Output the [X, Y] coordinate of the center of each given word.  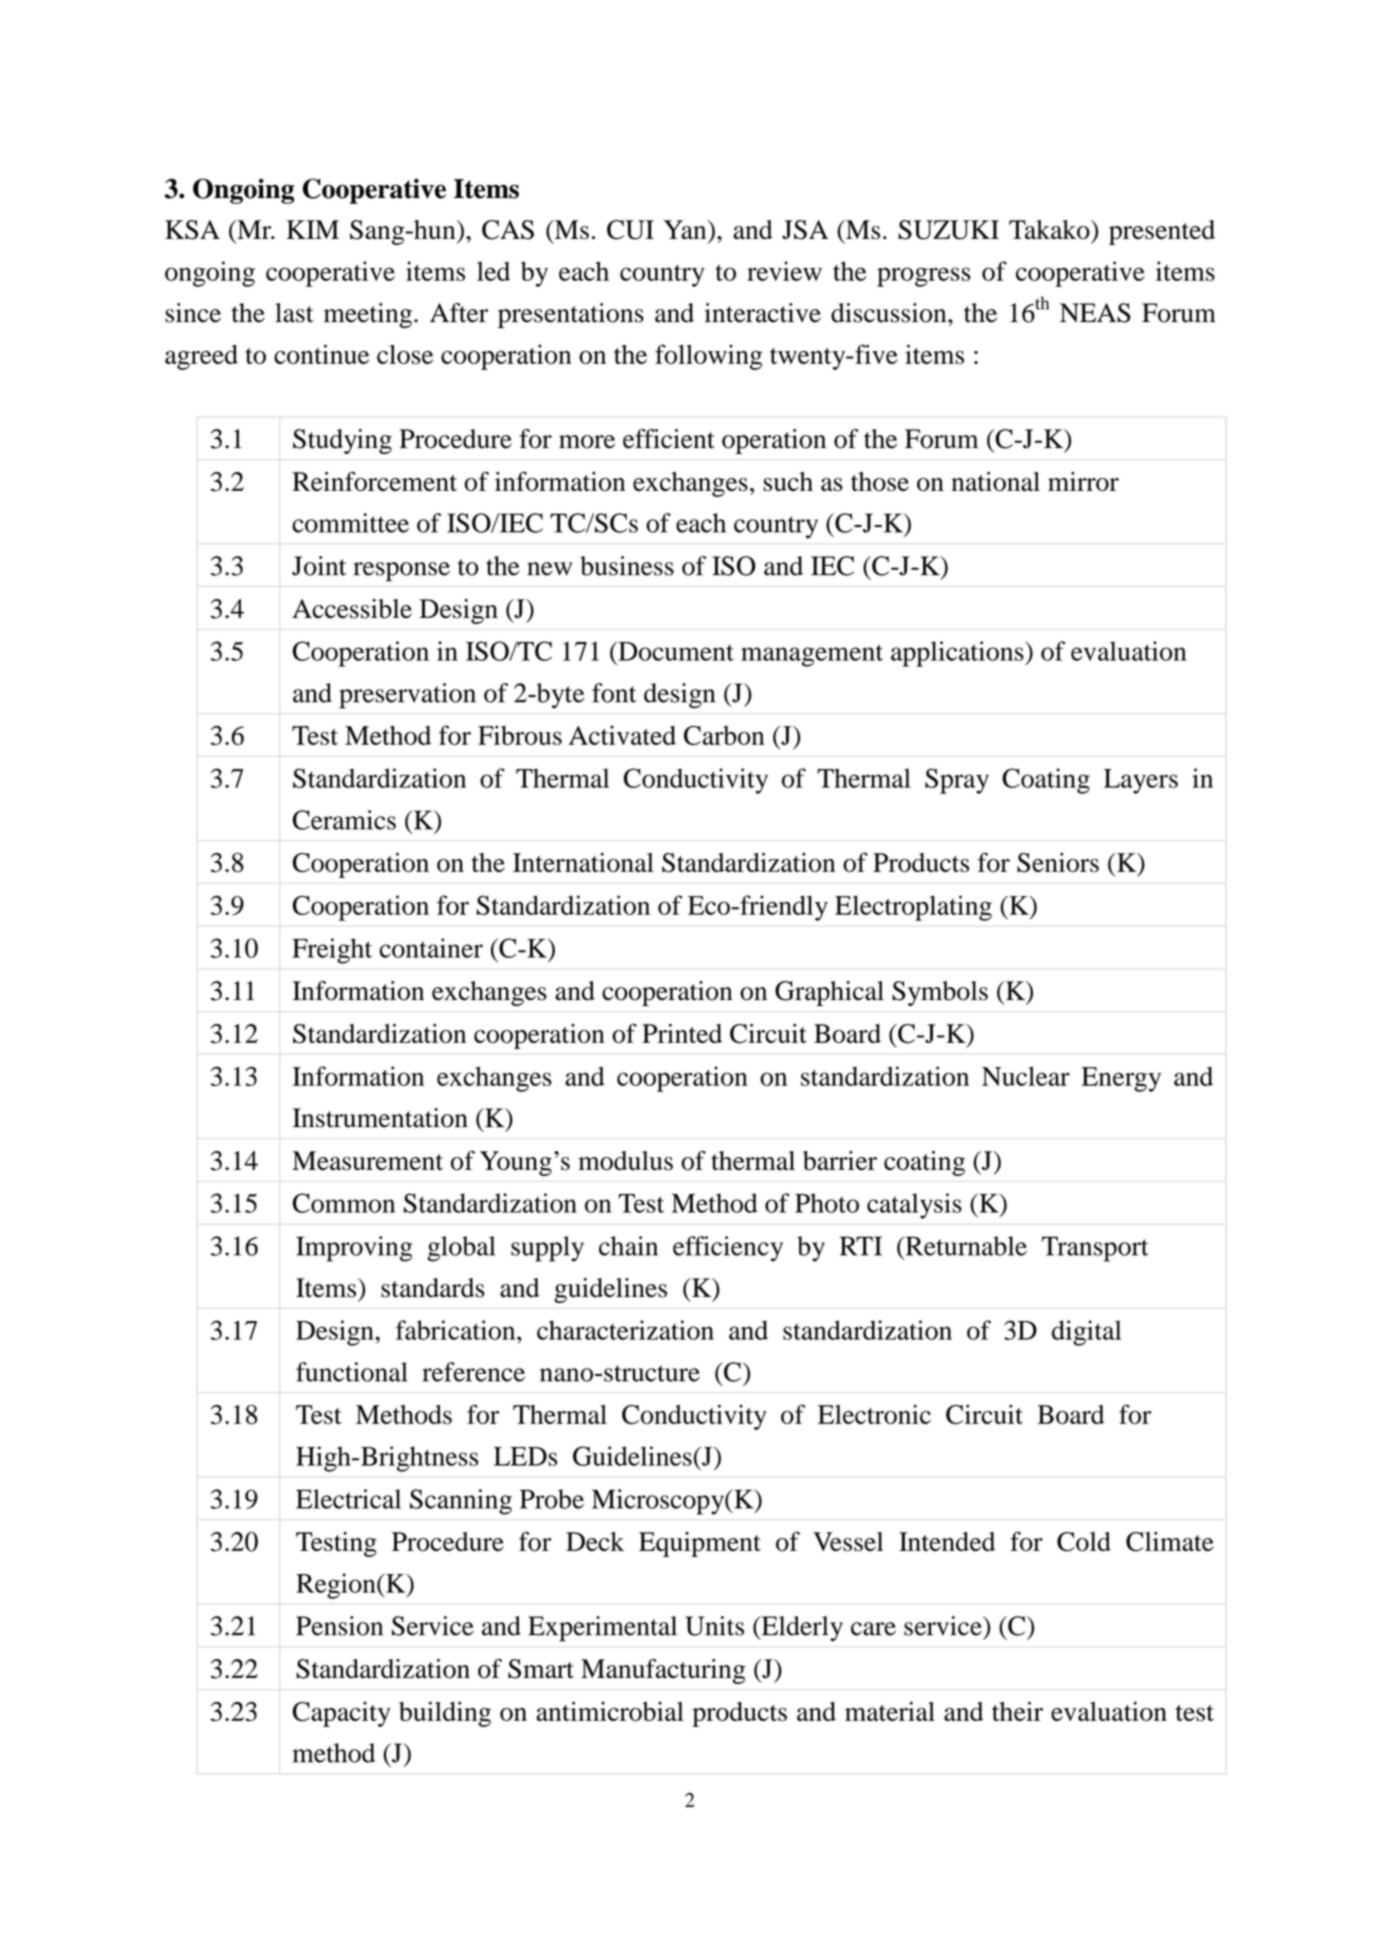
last [294, 313]
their [1017, 1711]
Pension [339, 1626]
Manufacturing [663, 1671]
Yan [686, 229]
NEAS [1095, 313]
